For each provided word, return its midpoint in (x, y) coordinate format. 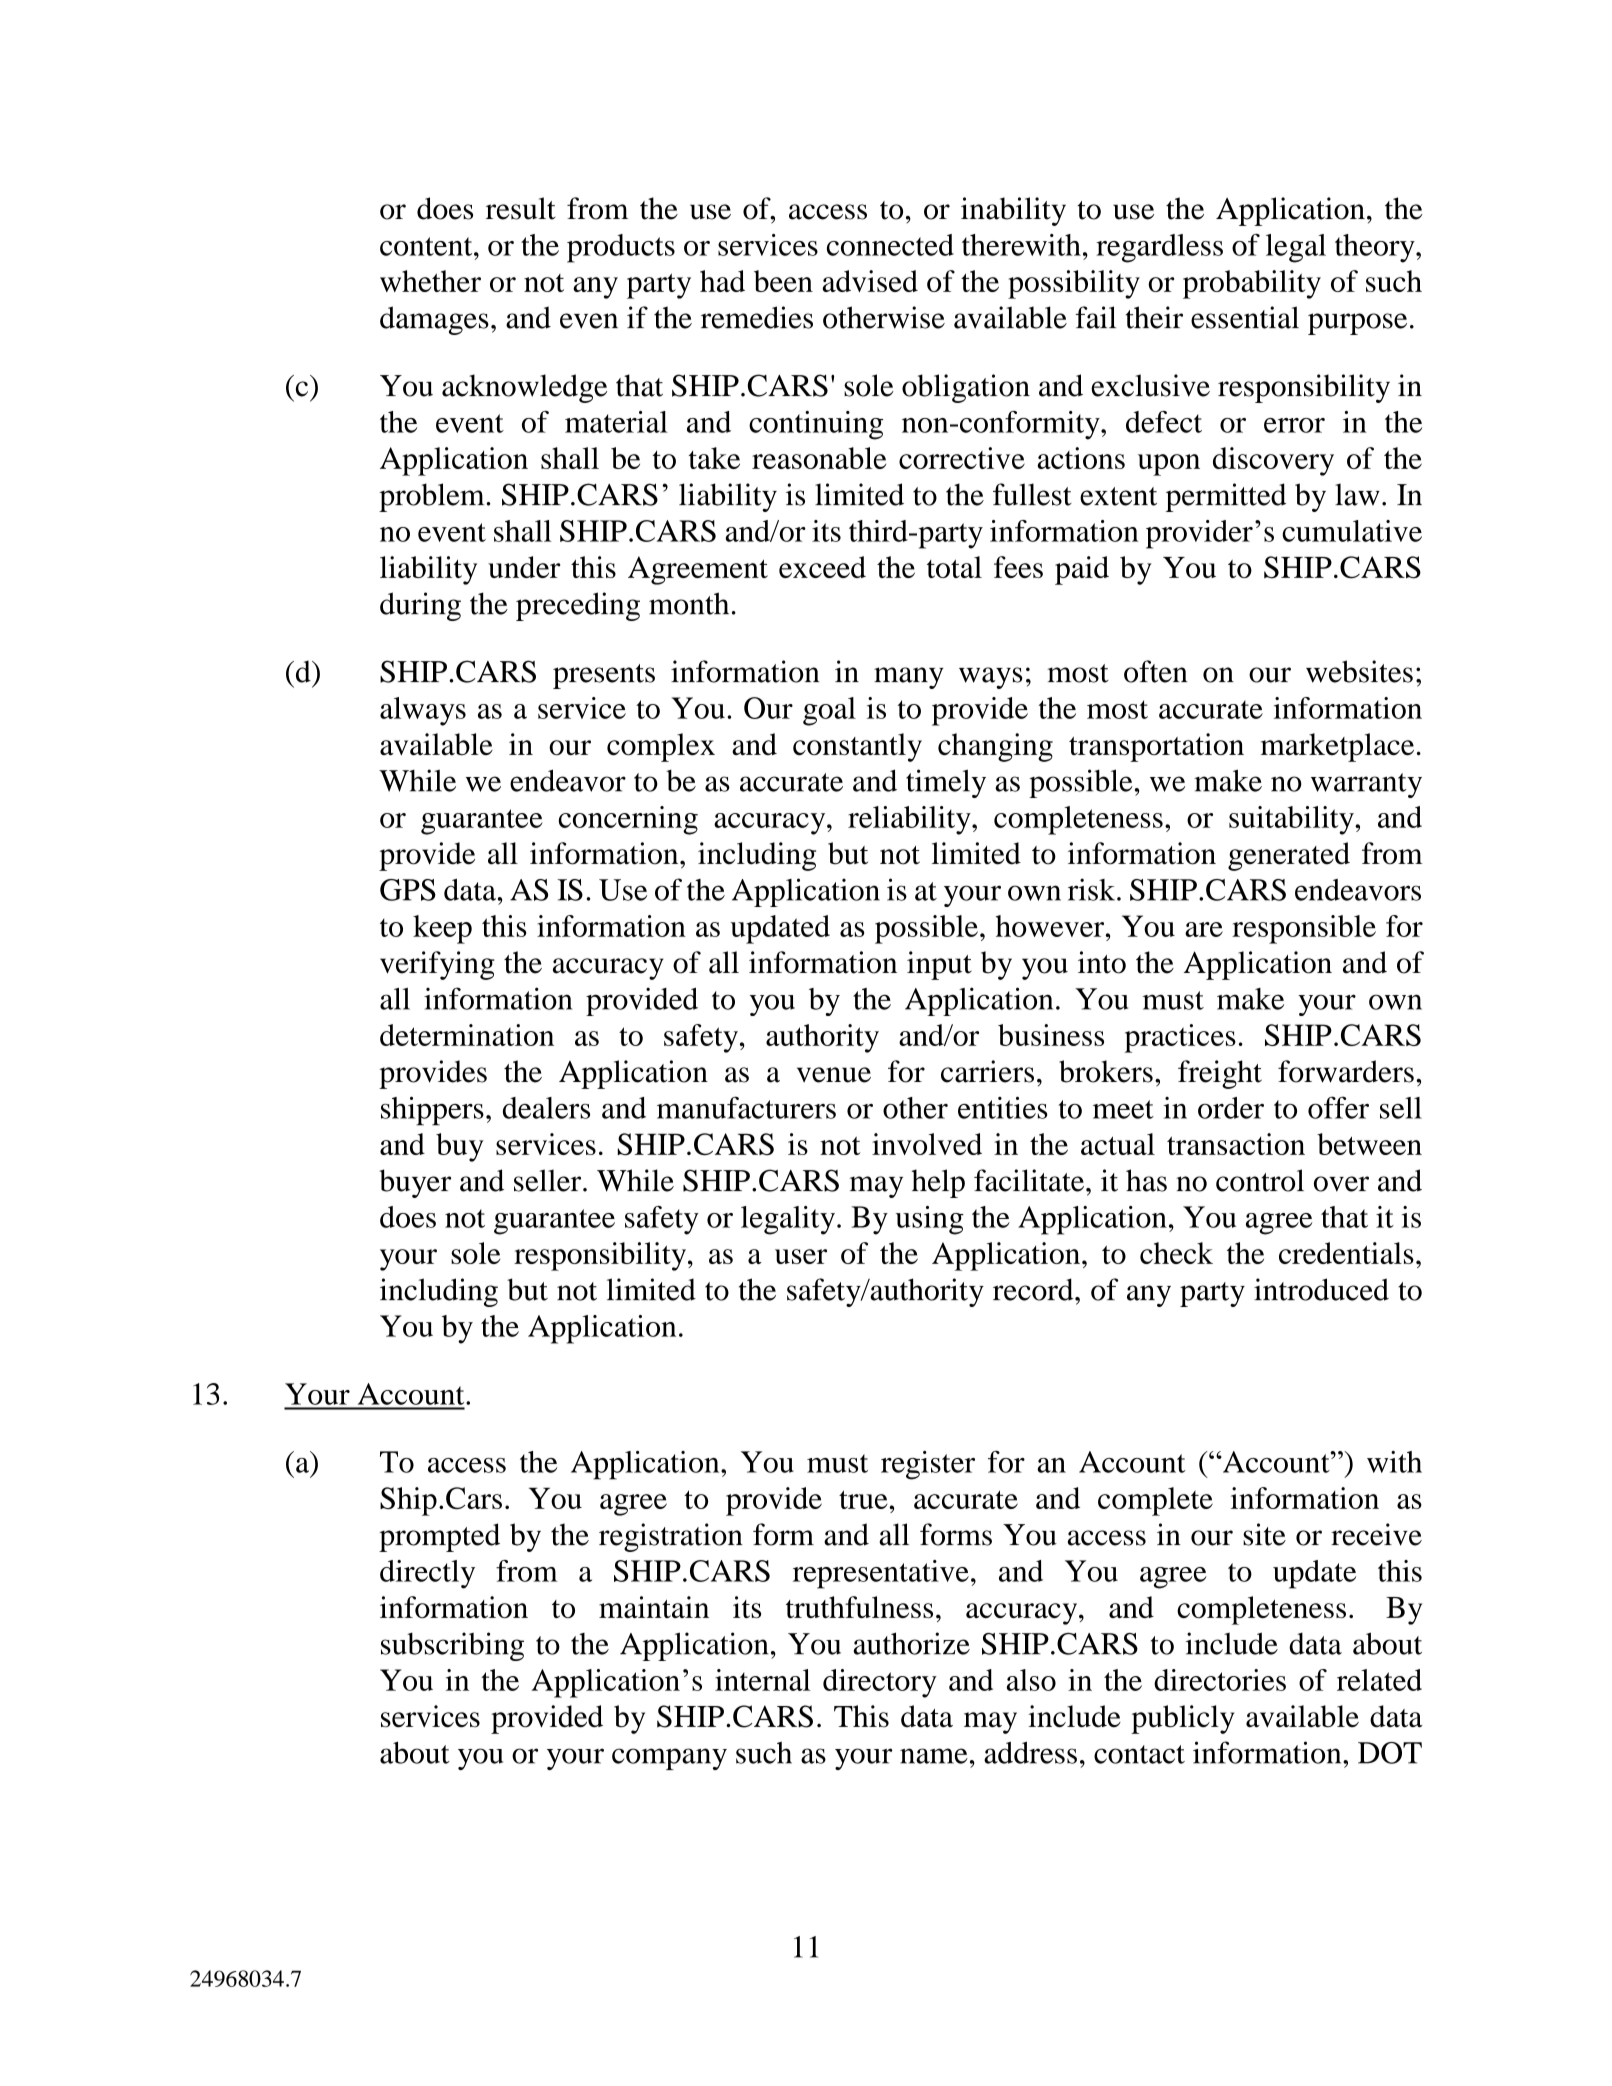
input (939, 965)
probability (1252, 284)
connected (890, 245)
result (521, 208)
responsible (1304, 929)
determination (467, 1035)
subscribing (452, 1646)
